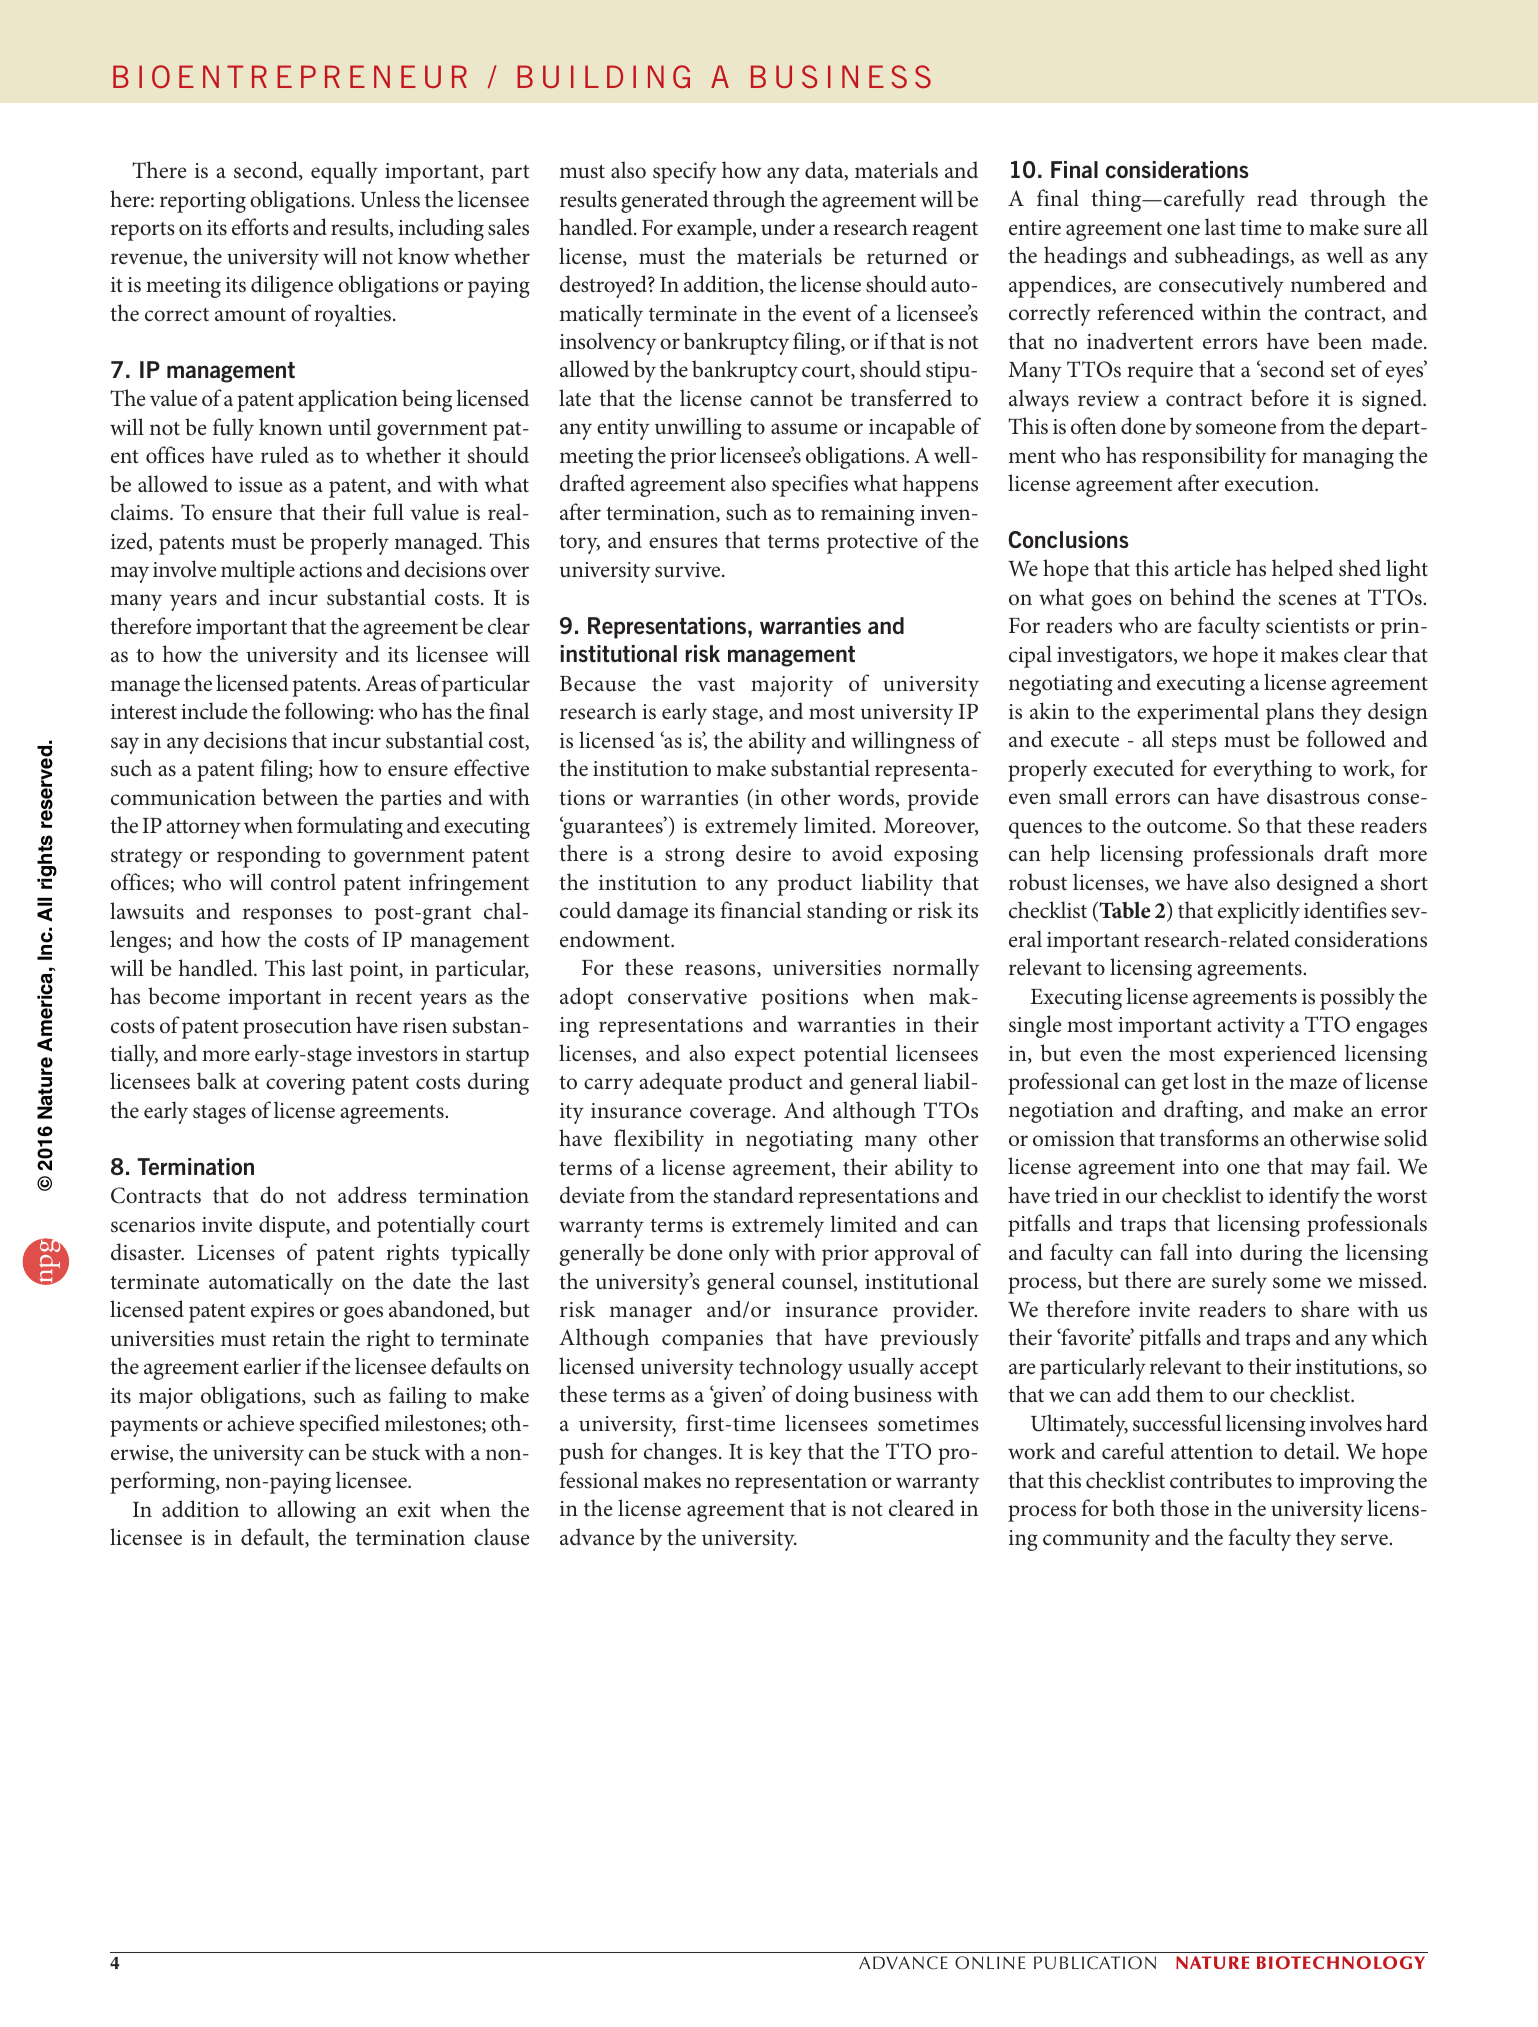 Image resolution: width=1538 pixels, height=2027 pixels. Describe the element at coordinates (297, 1028) in the screenshot. I see `prosecution` at that location.
